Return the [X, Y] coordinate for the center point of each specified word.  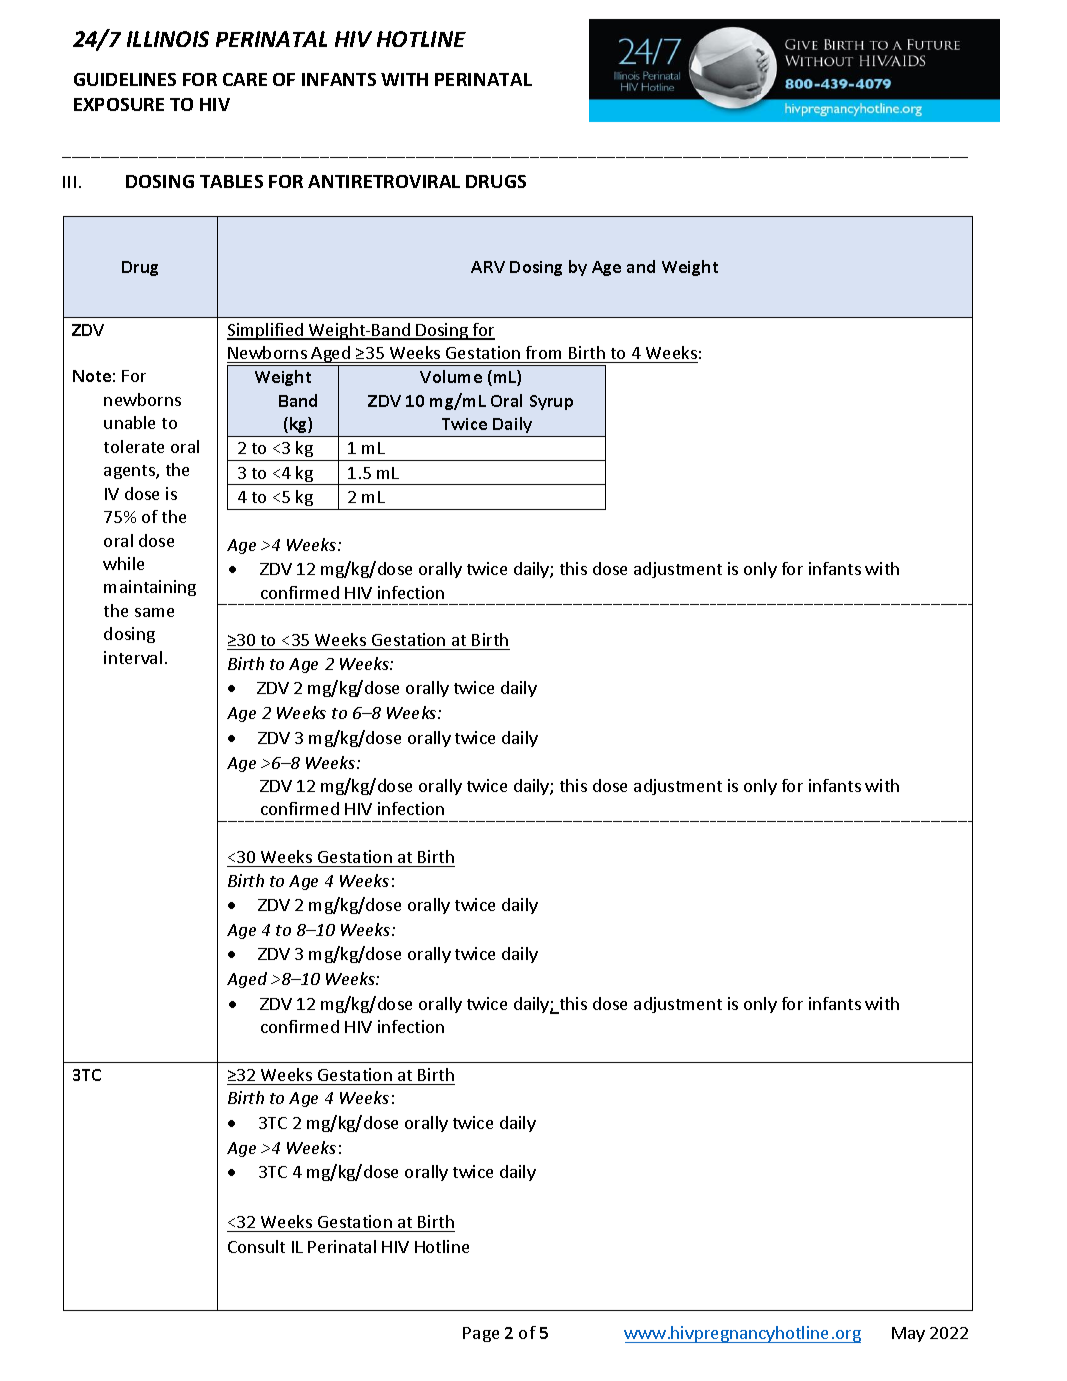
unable [129, 422]
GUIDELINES [125, 79]
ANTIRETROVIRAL [384, 181]
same [154, 612]
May [908, 1334]
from [543, 352]
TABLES [231, 181]
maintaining [150, 588]
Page [481, 1334]
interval [133, 657]
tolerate [134, 446]
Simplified [266, 331]
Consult [256, 1246]
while [123, 563]
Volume [451, 376]
